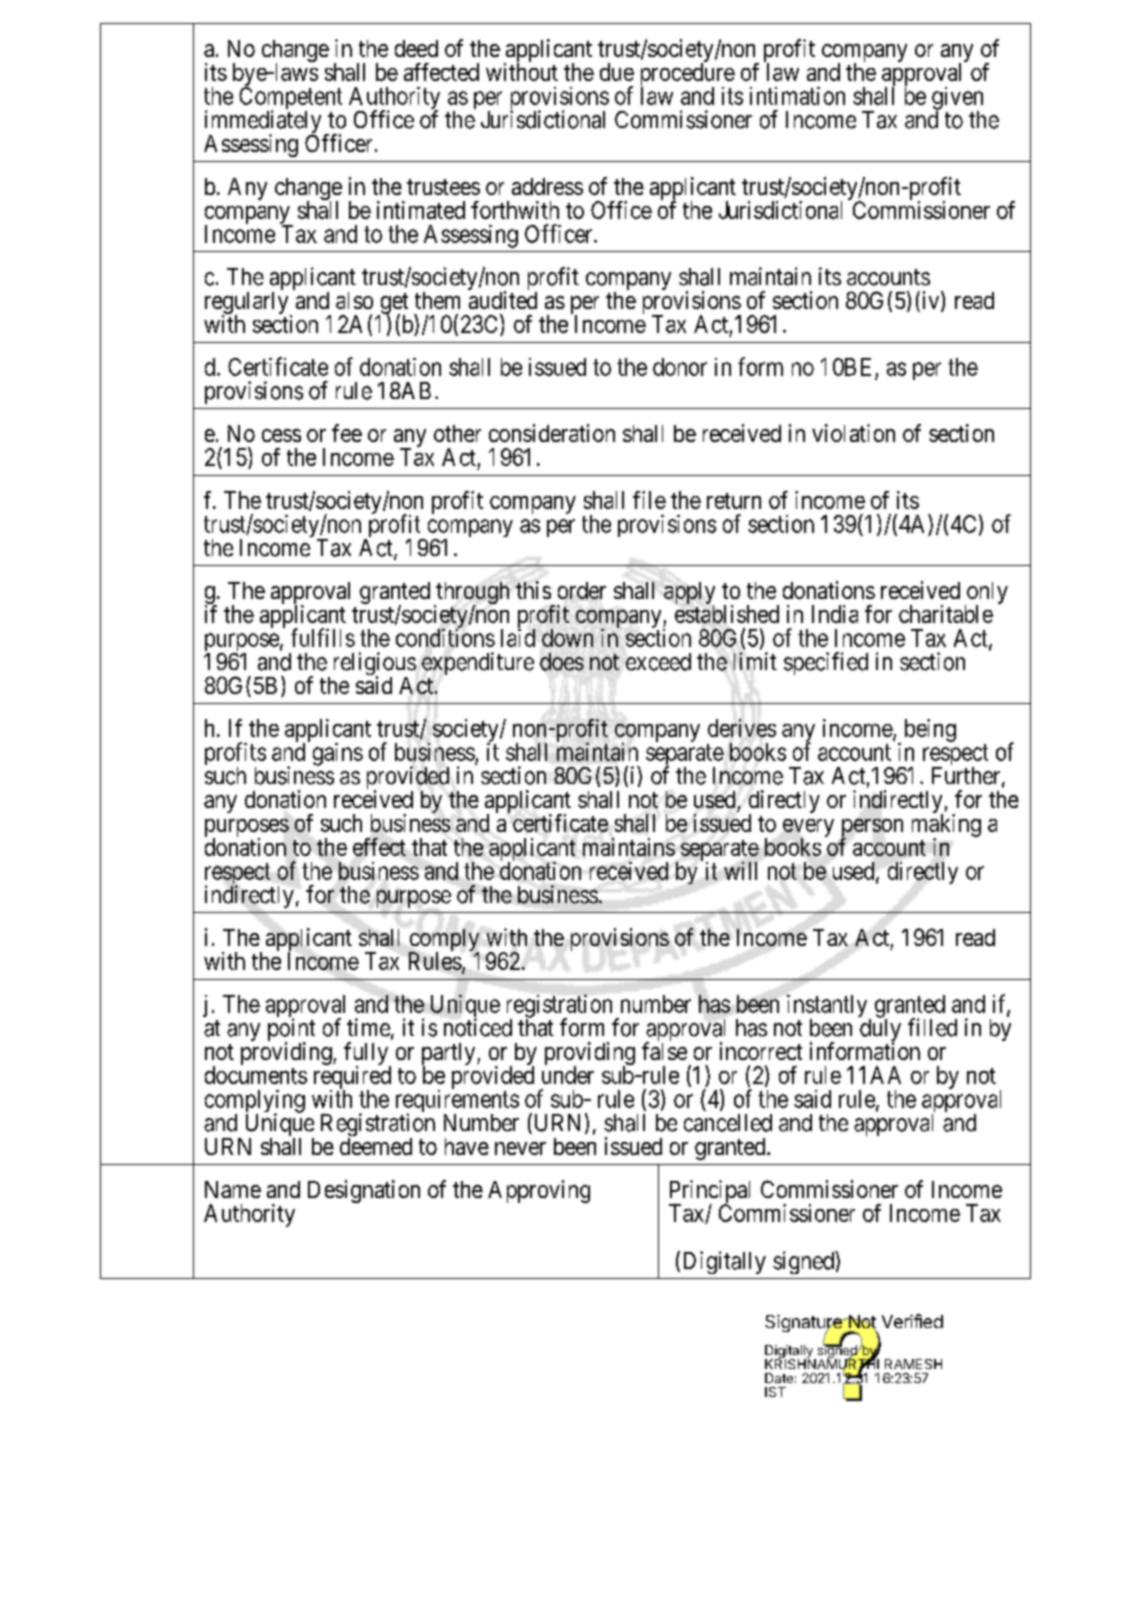 This page has width=1131, height=1601. What do you see at coordinates (880, 1031) in the page?
I see `duly` at bounding box center [880, 1031].
